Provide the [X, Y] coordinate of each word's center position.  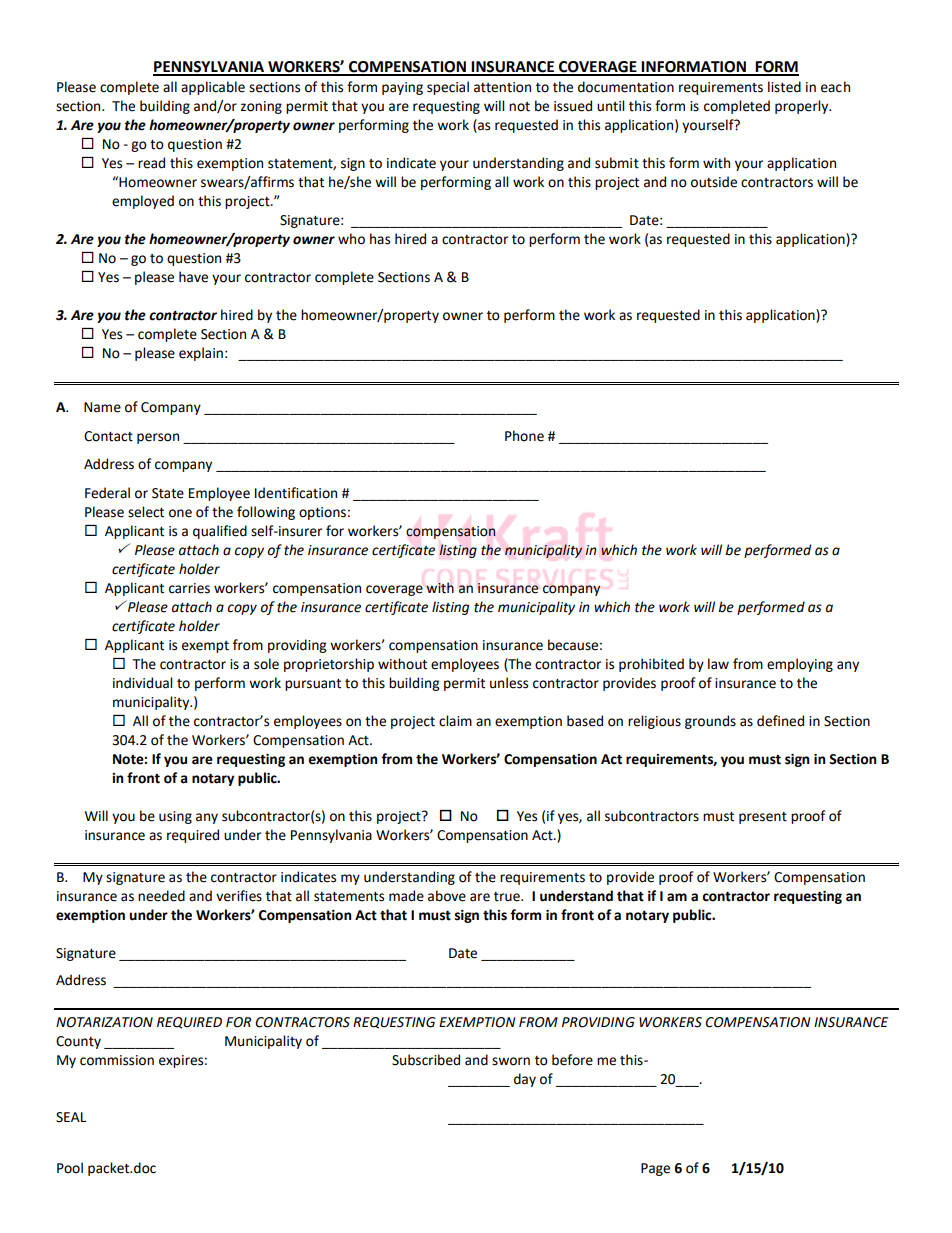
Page [655, 1169]
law [718, 664]
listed [784, 87]
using [175, 817]
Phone [524, 436]
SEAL [71, 1117]
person [158, 438]
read [151, 163]
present [763, 818]
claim [455, 721]
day [525, 1080]
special [448, 88]
